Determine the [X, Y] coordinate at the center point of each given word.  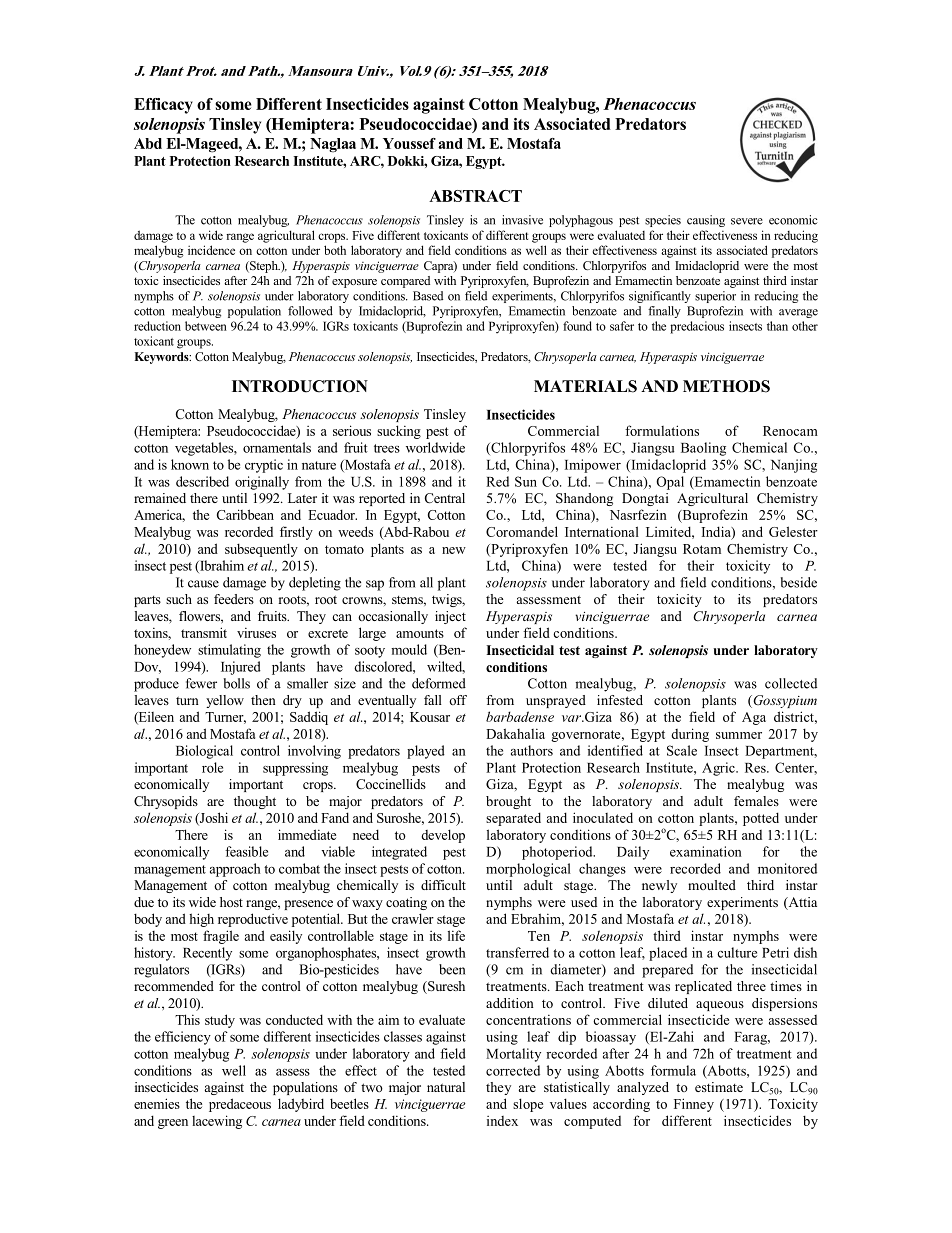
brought [508, 802]
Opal [670, 483]
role [212, 767]
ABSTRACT [475, 196]
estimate [719, 1087]
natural [446, 1087]
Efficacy [163, 106]
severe [747, 221]
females [756, 801]
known [190, 464]
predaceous [240, 1105]
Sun [526, 481]
